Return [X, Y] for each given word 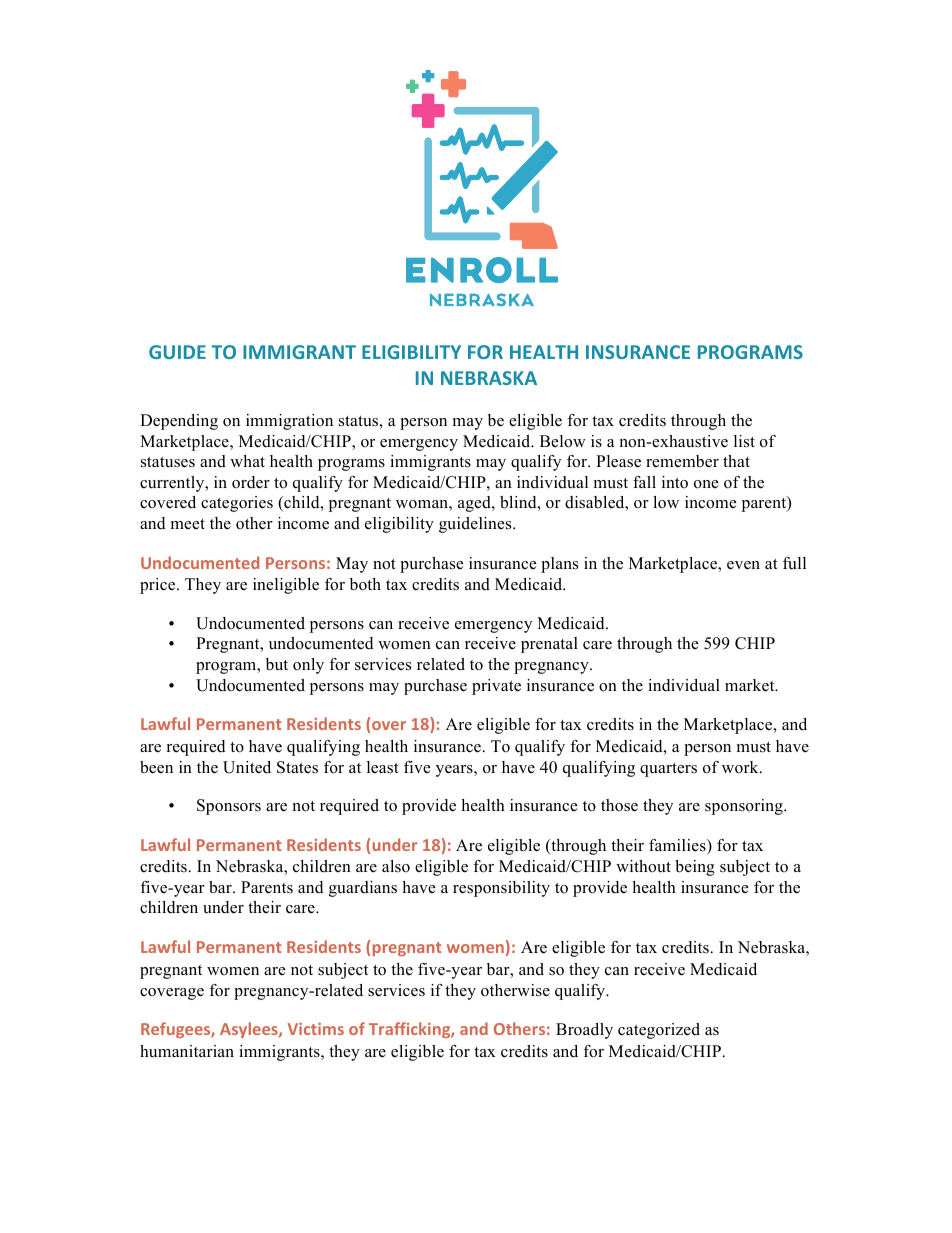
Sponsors [229, 807]
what [247, 461]
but [277, 664]
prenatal [549, 645]
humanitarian [187, 1051]
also [396, 866]
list [744, 441]
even [743, 565]
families [678, 846]
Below [563, 441]
